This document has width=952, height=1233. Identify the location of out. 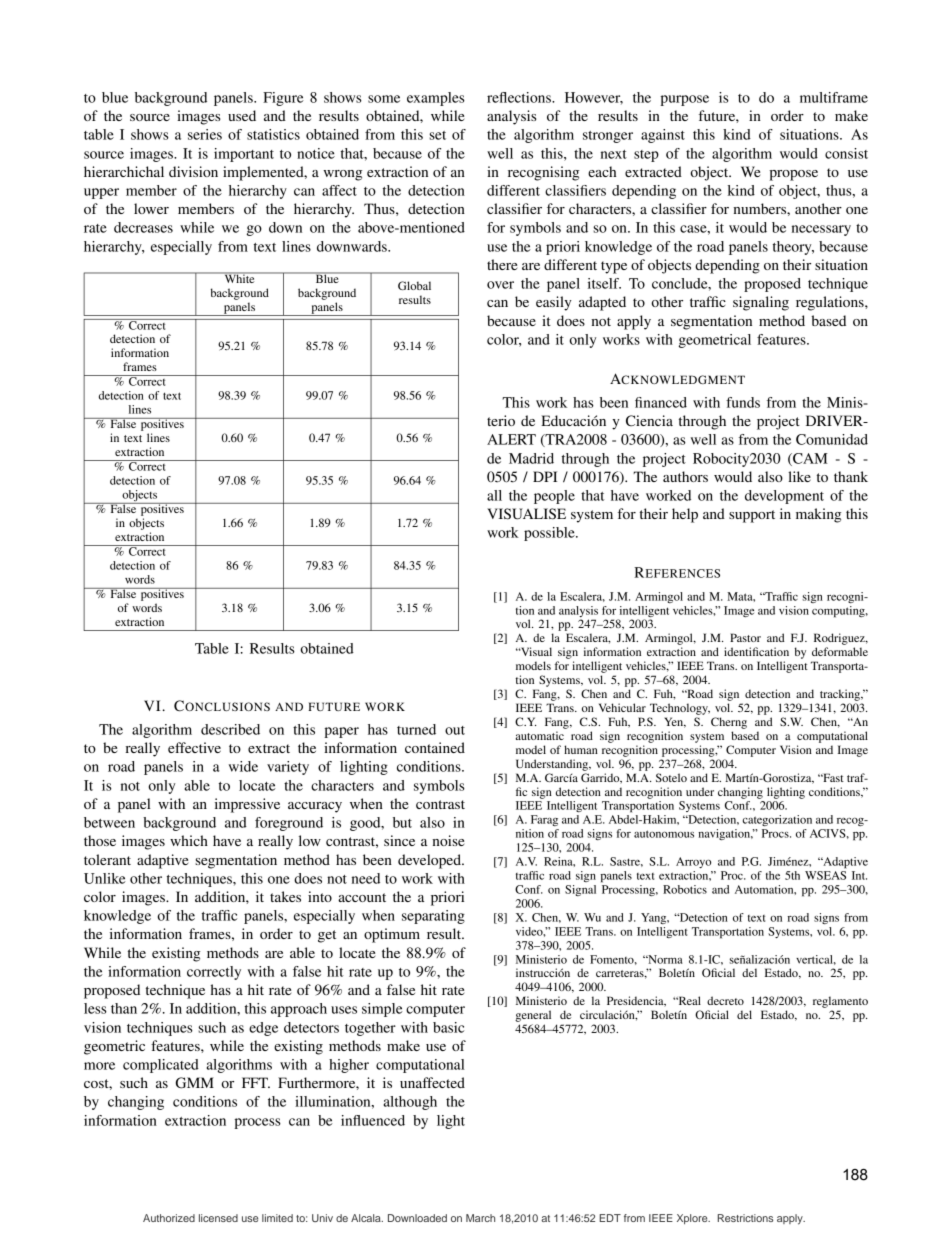
(455, 730).
